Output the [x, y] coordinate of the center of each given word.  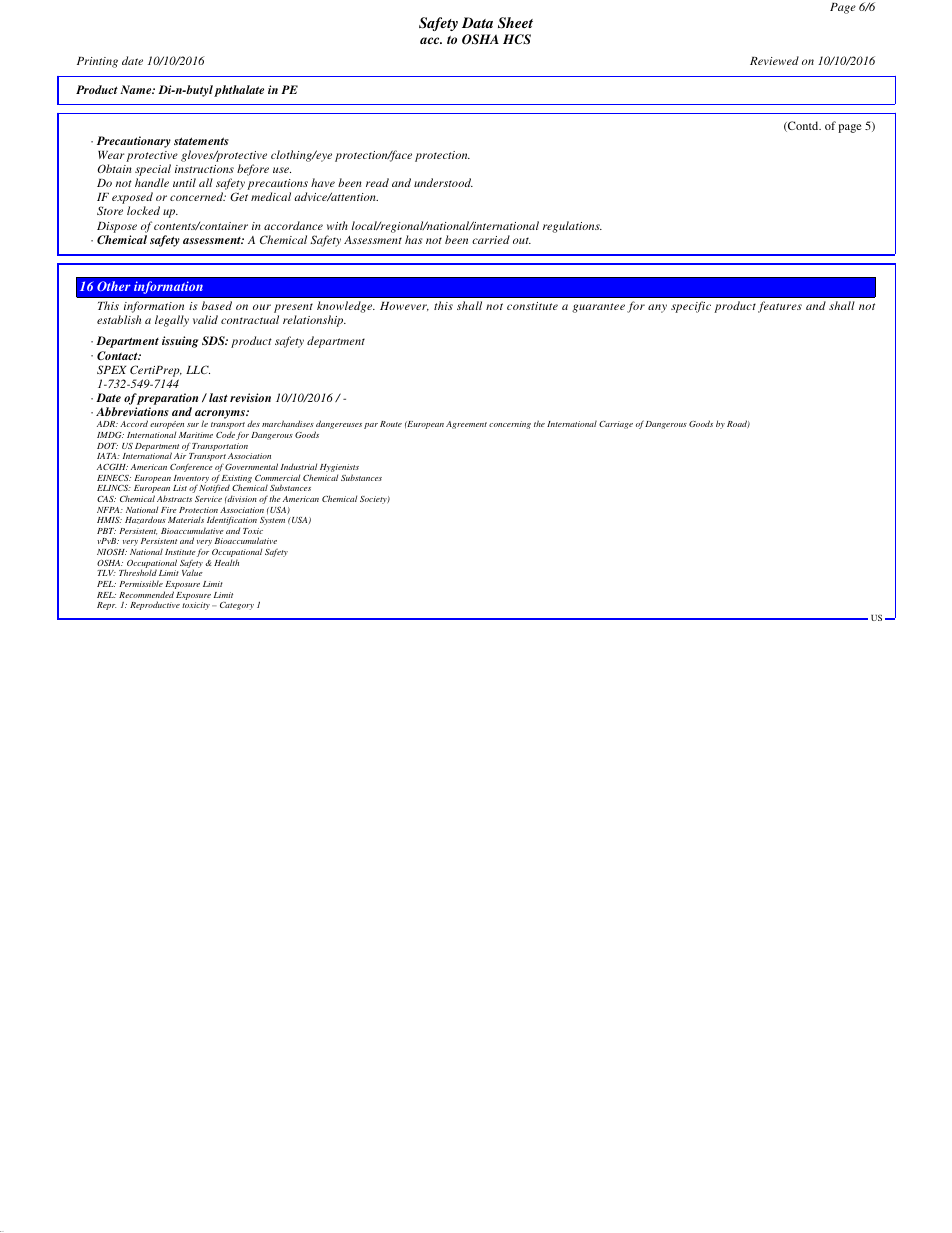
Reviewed [774, 60]
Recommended [146, 594]
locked [143, 210]
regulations [572, 227]
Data [477, 22]
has [413, 239]
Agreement [466, 425]
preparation [167, 400]
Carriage [616, 425]
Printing [97, 62]
